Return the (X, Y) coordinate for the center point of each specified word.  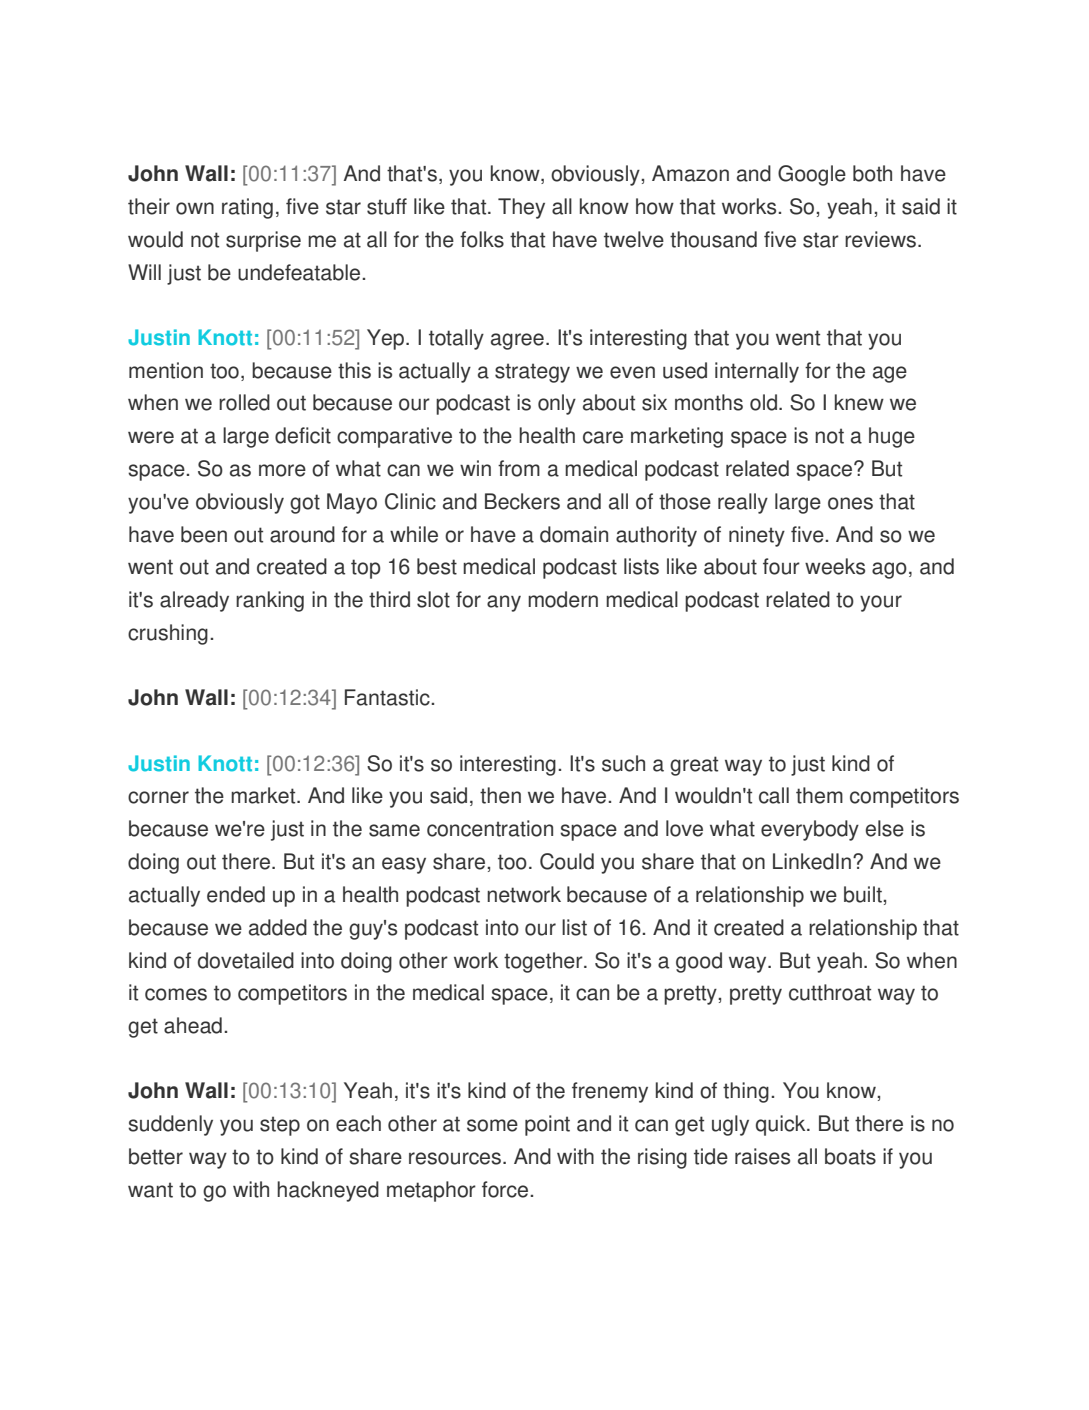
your (881, 603)
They (521, 208)
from (519, 468)
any (504, 603)
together (544, 962)
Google (812, 175)
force (506, 1189)
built (864, 894)
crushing (168, 634)
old (763, 402)
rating (247, 208)
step (280, 1126)
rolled (244, 402)
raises (762, 1156)
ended (236, 894)
